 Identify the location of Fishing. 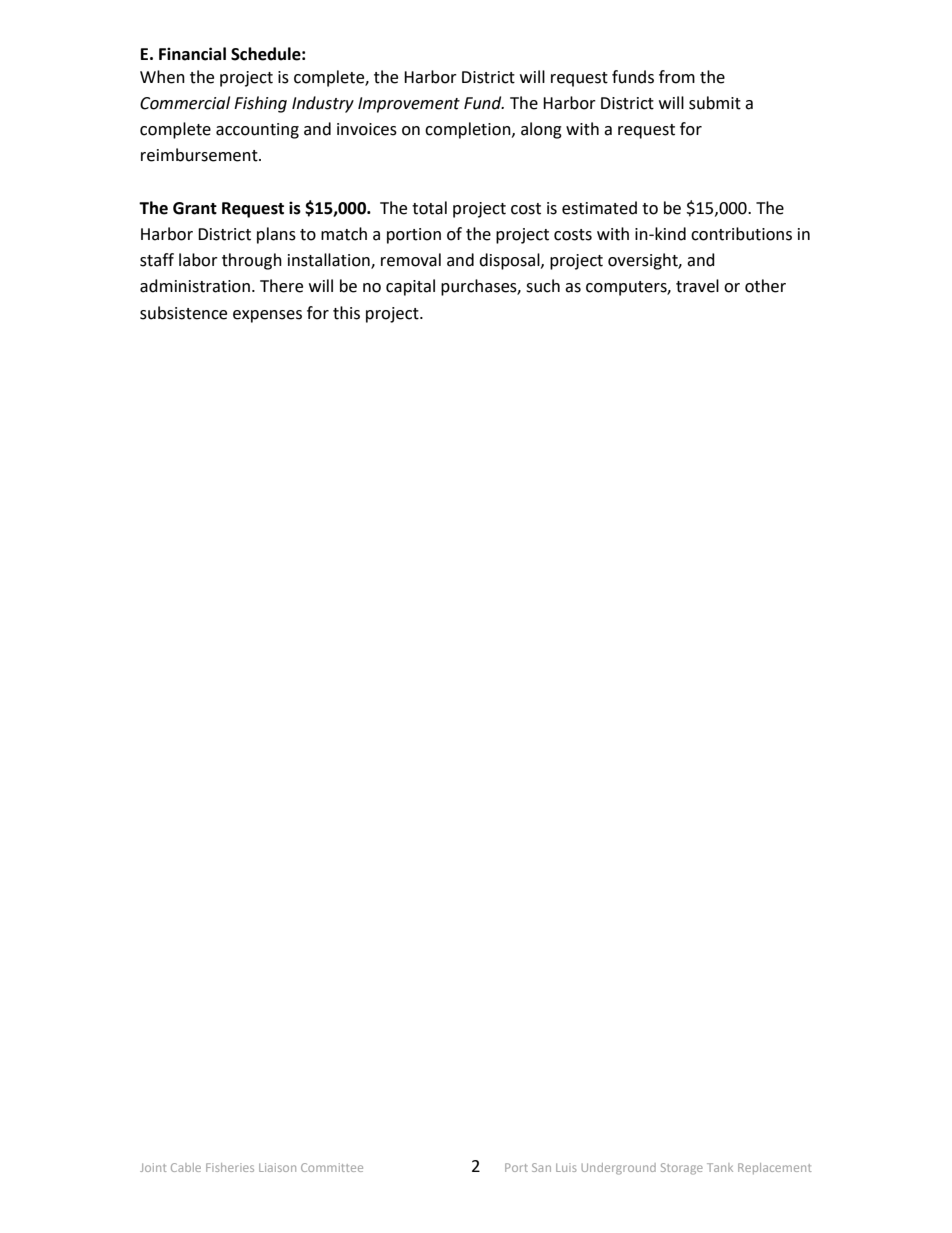
(260, 104).
